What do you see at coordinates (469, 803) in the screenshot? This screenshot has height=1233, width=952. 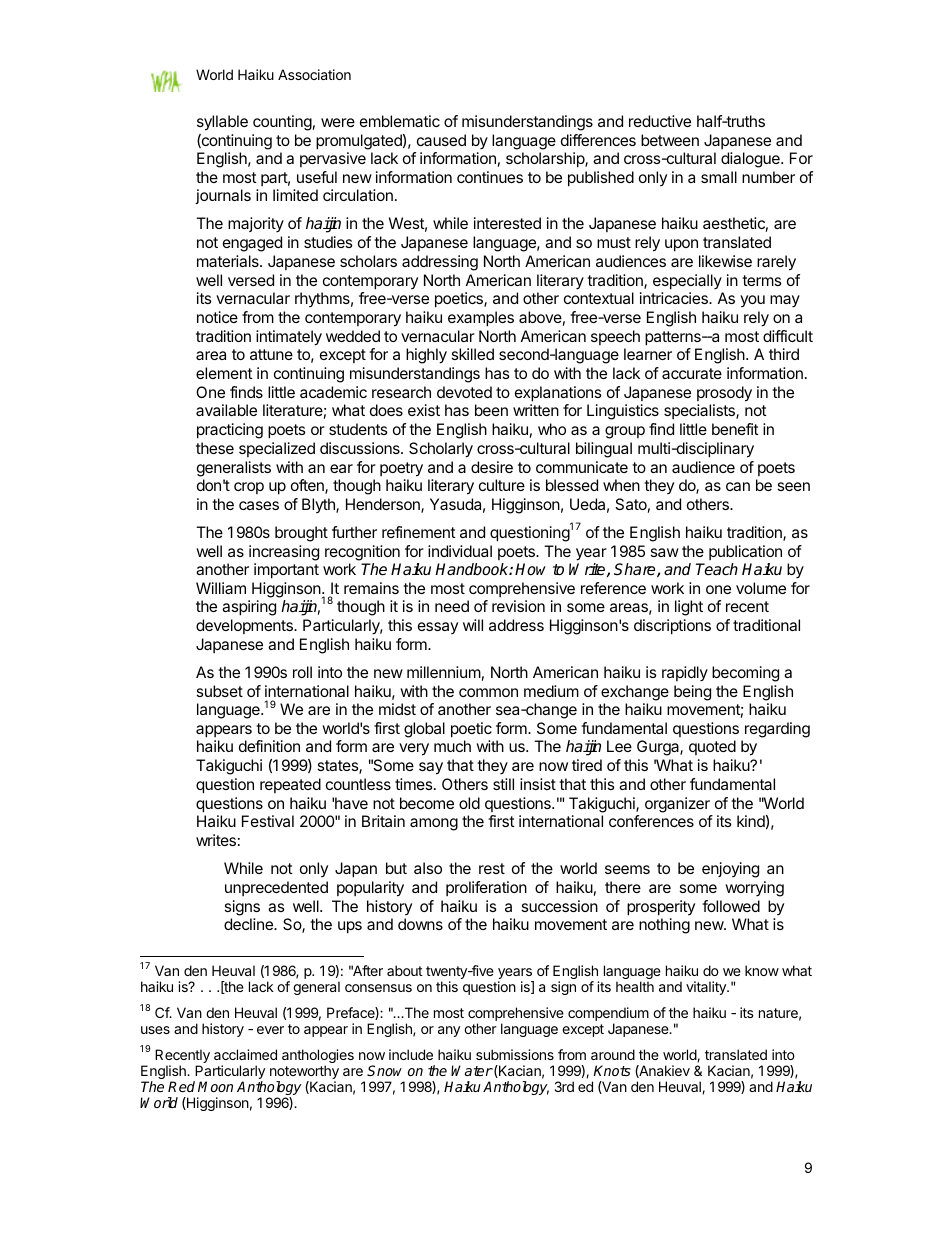 I see `old` at bounding box center [469, 803].
